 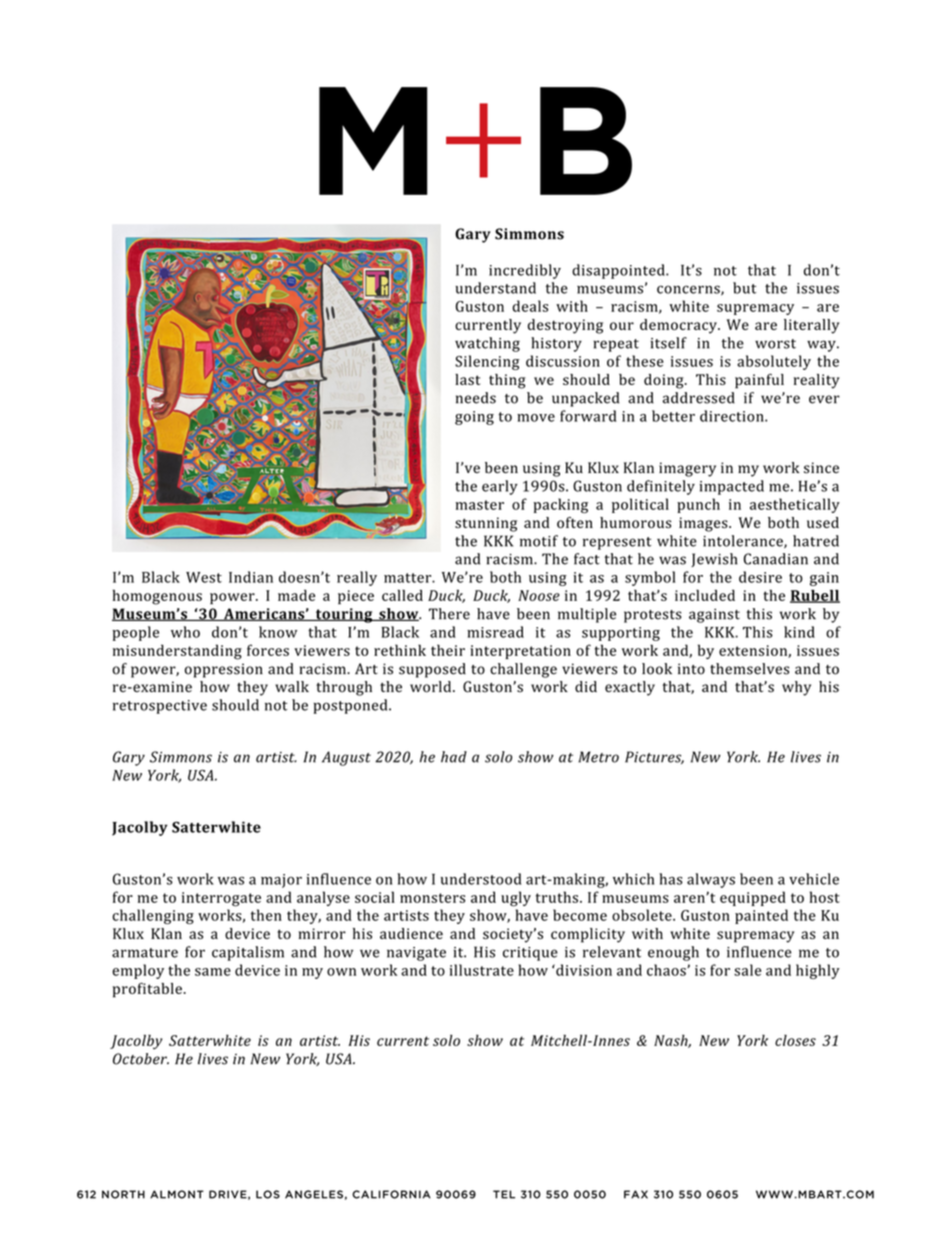 What do you see at coordinates (744, 288) in the page?
I see `but` at bounding box center [744, 288].
